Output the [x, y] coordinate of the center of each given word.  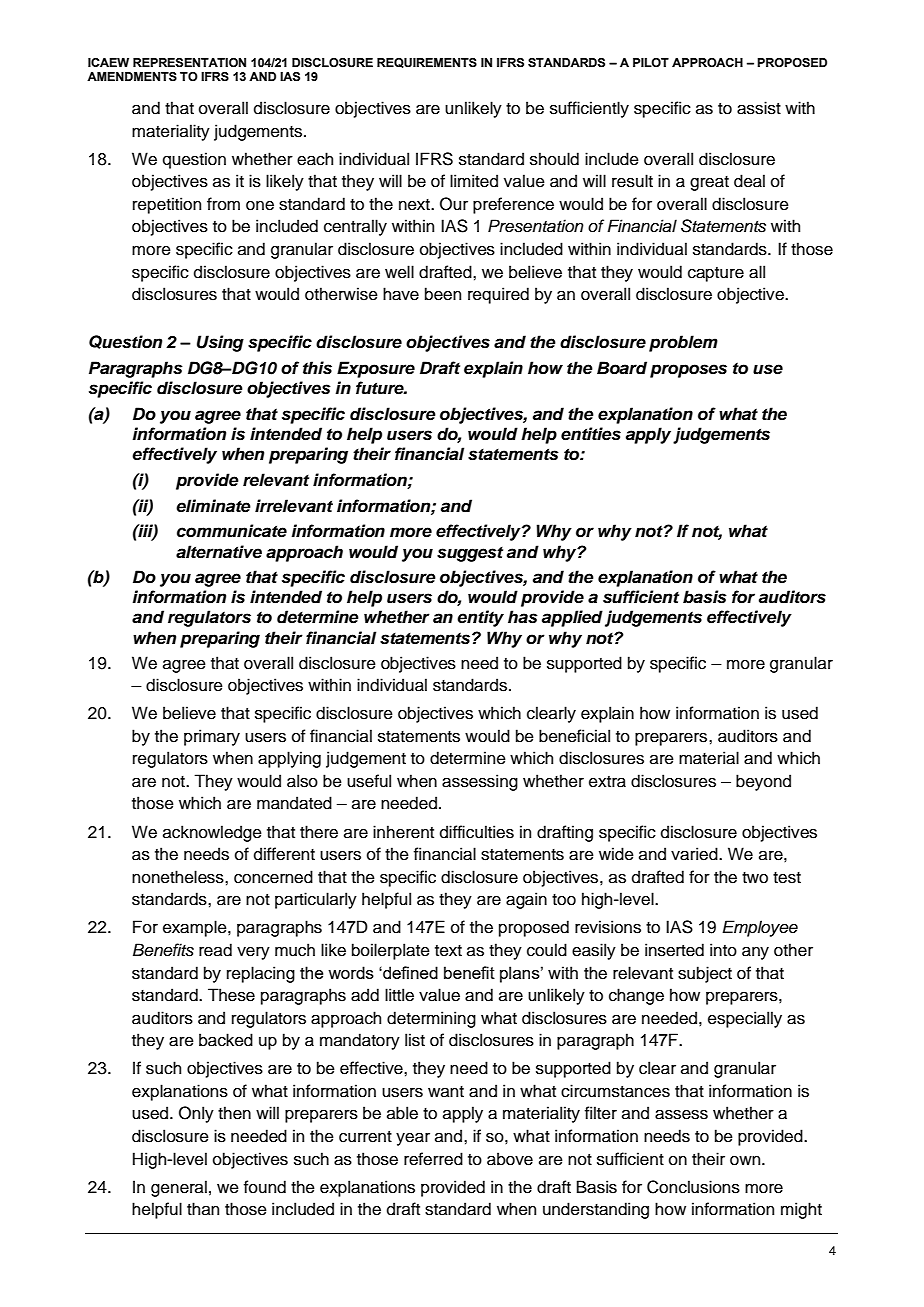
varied [695, 854]
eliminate [213, 506]
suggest [470, 554]
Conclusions [693, 1187]
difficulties [477, 832]
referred [433, 1159]
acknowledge [212, 833]
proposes [688, 371]
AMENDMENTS [132, 76]
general [179, 1188]
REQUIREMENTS [427, 63]
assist [759, 108]
